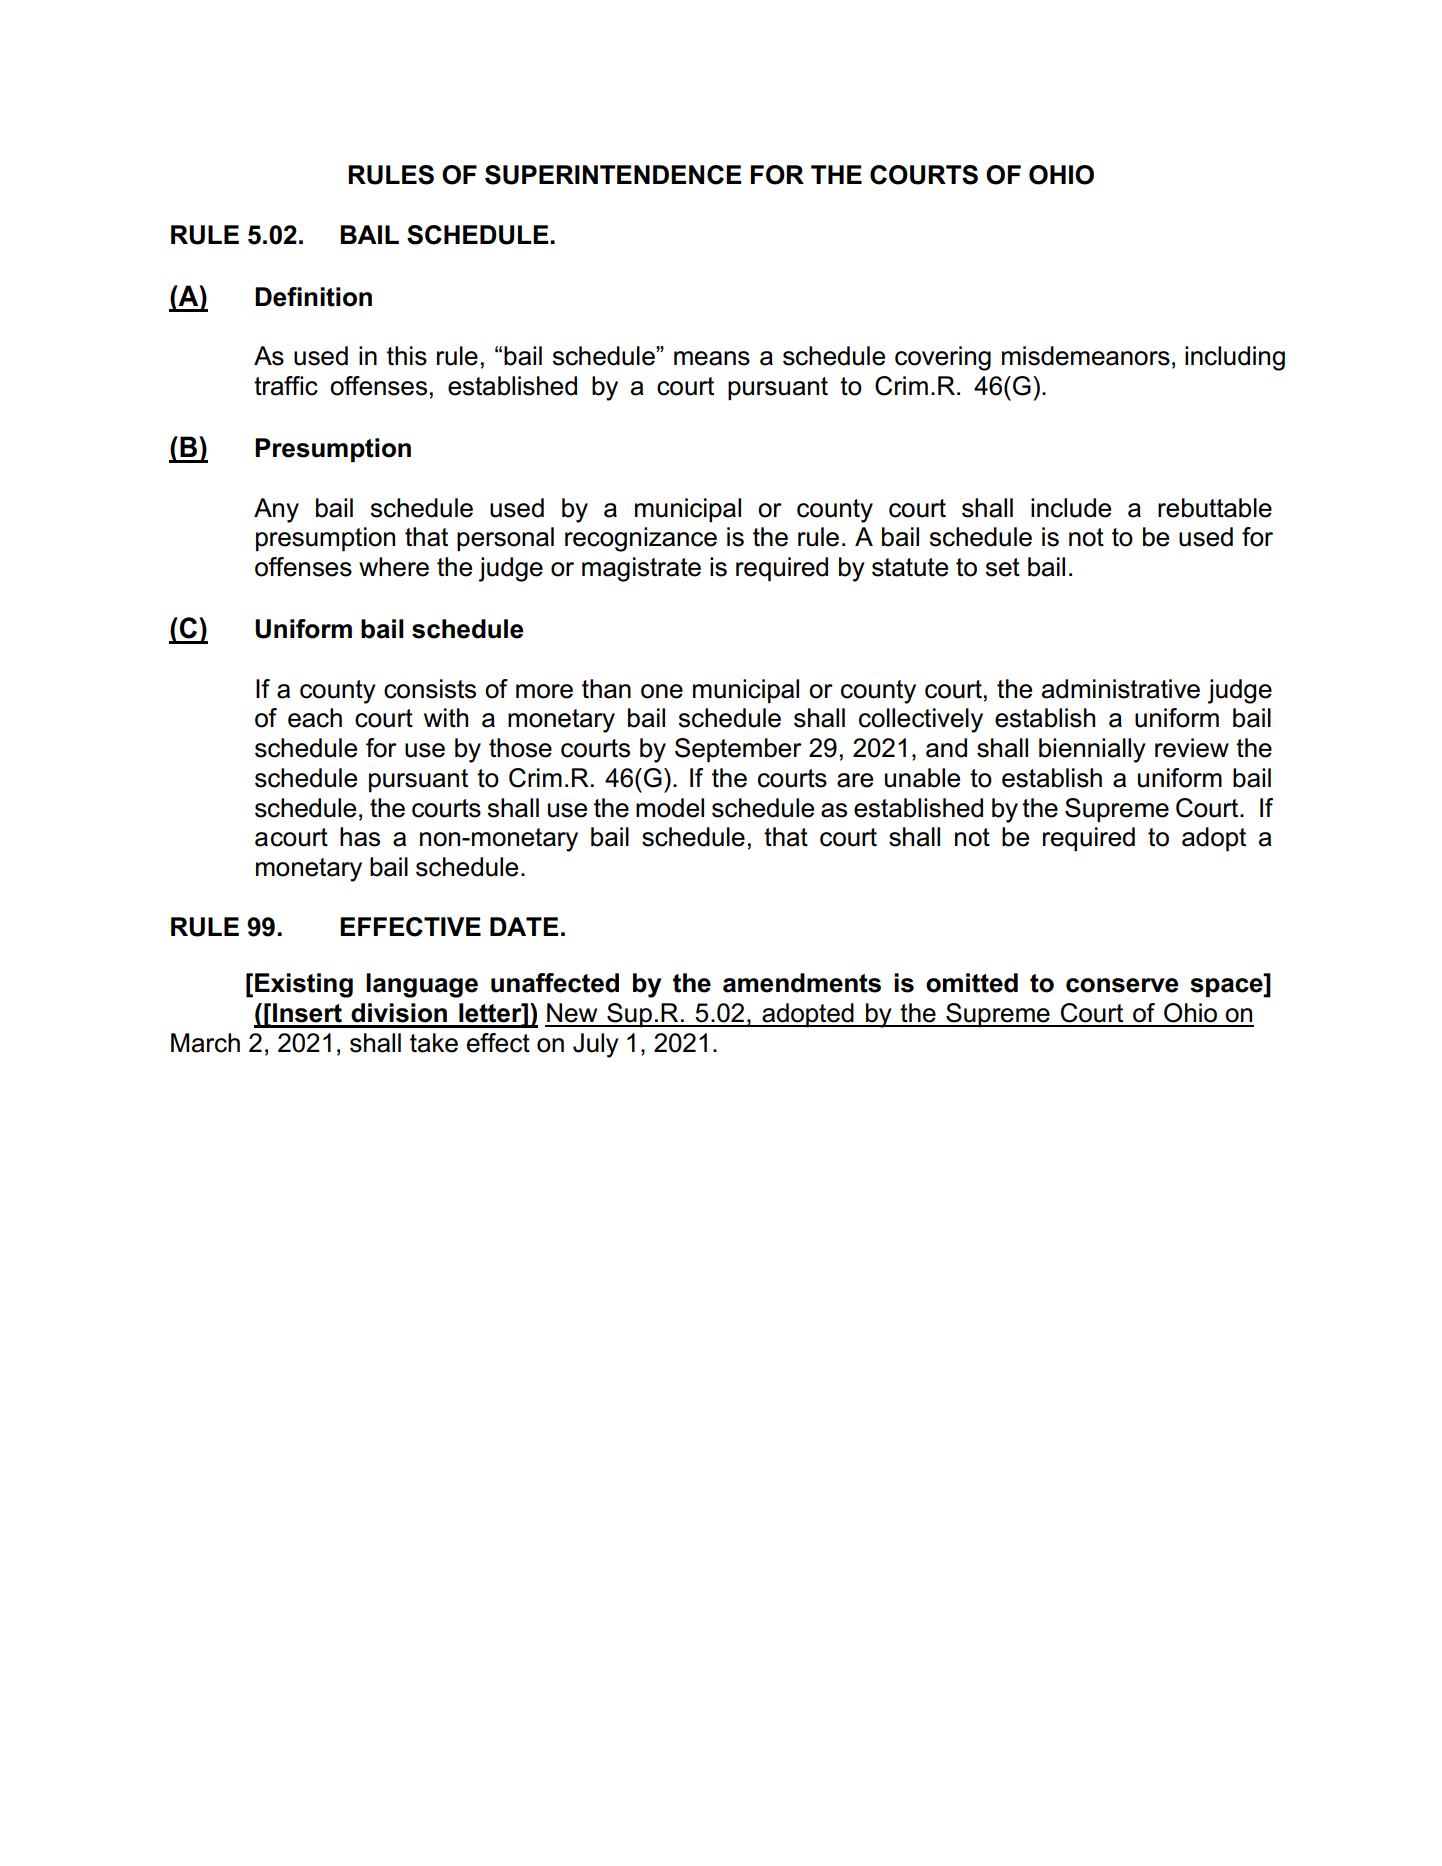 This screenshot has width=1442, height=1866. Describe the element at coordinates (360, 837) in the screenshot. I see `has` at that location.
